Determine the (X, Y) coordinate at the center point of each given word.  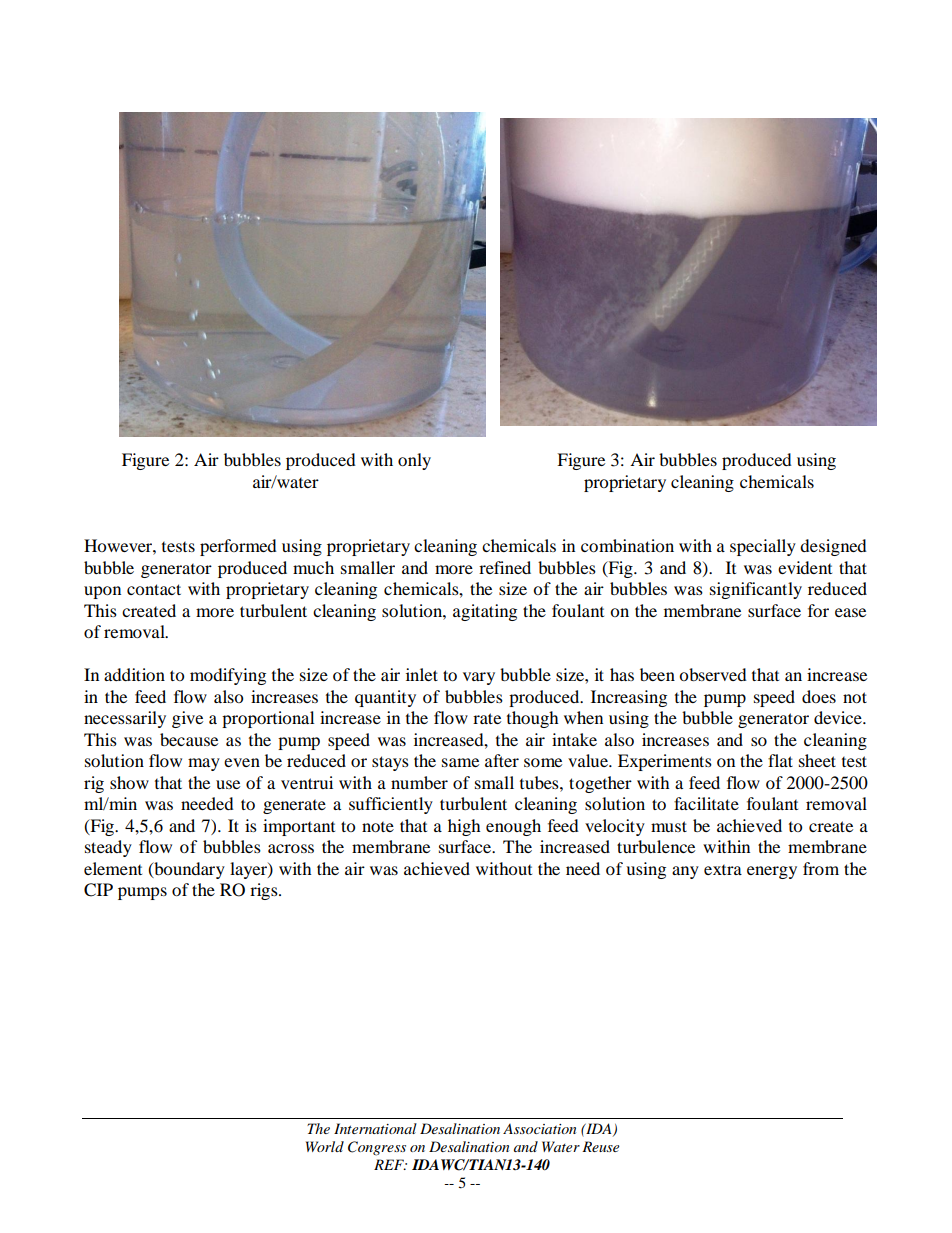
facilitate (706, 803)
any (685, 872)
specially (763, 547)
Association (539, 1129)
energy (772, 872)
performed (238, 547)
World (325, 1146)
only (414, 461)
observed (713, 674)
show (129, 782)
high (464, 827)
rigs (265, 891)
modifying (228, 676)
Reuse (601, 1146)
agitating (485, 612)
